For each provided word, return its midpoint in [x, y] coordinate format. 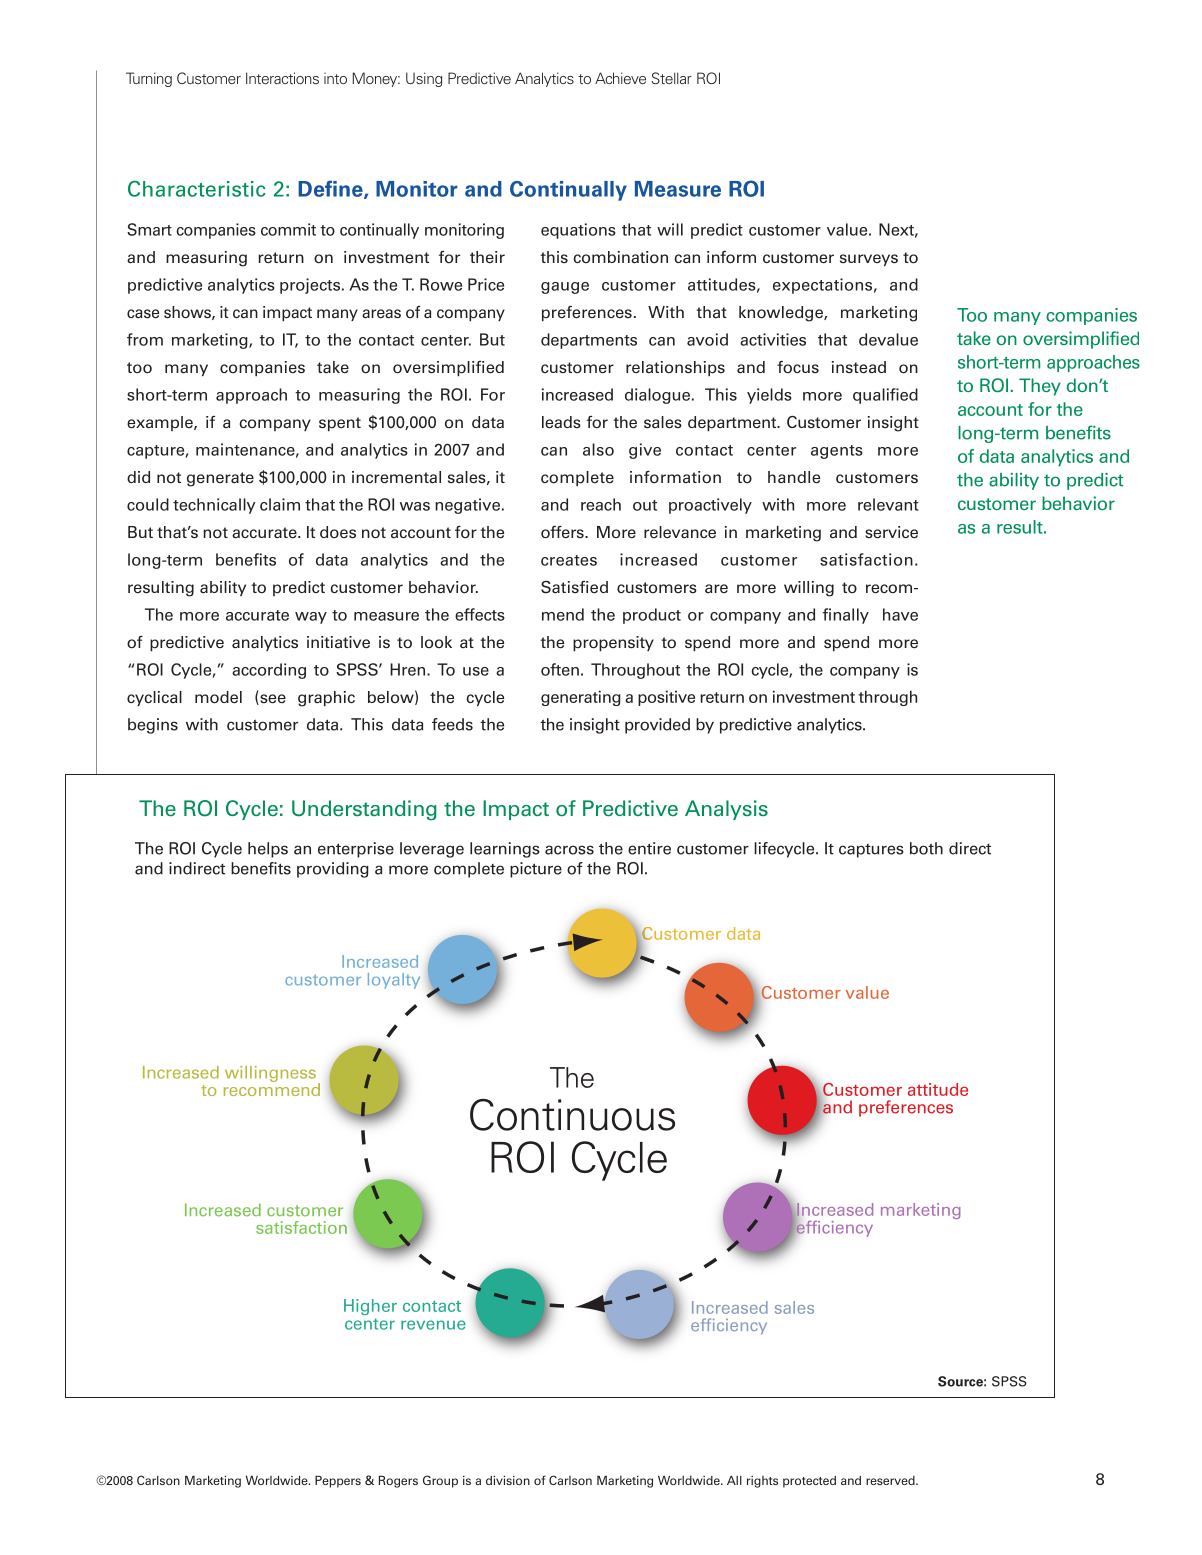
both [926, 848]
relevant [888, 504]
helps [268, 850]
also [598, 449]
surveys [869, 260]
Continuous [572, 1115]
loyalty [394, 981]
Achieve [620, 78]
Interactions [282, 78]
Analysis [726, 810]
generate [220, 479]
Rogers [398, 1482]
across [569, 850]
